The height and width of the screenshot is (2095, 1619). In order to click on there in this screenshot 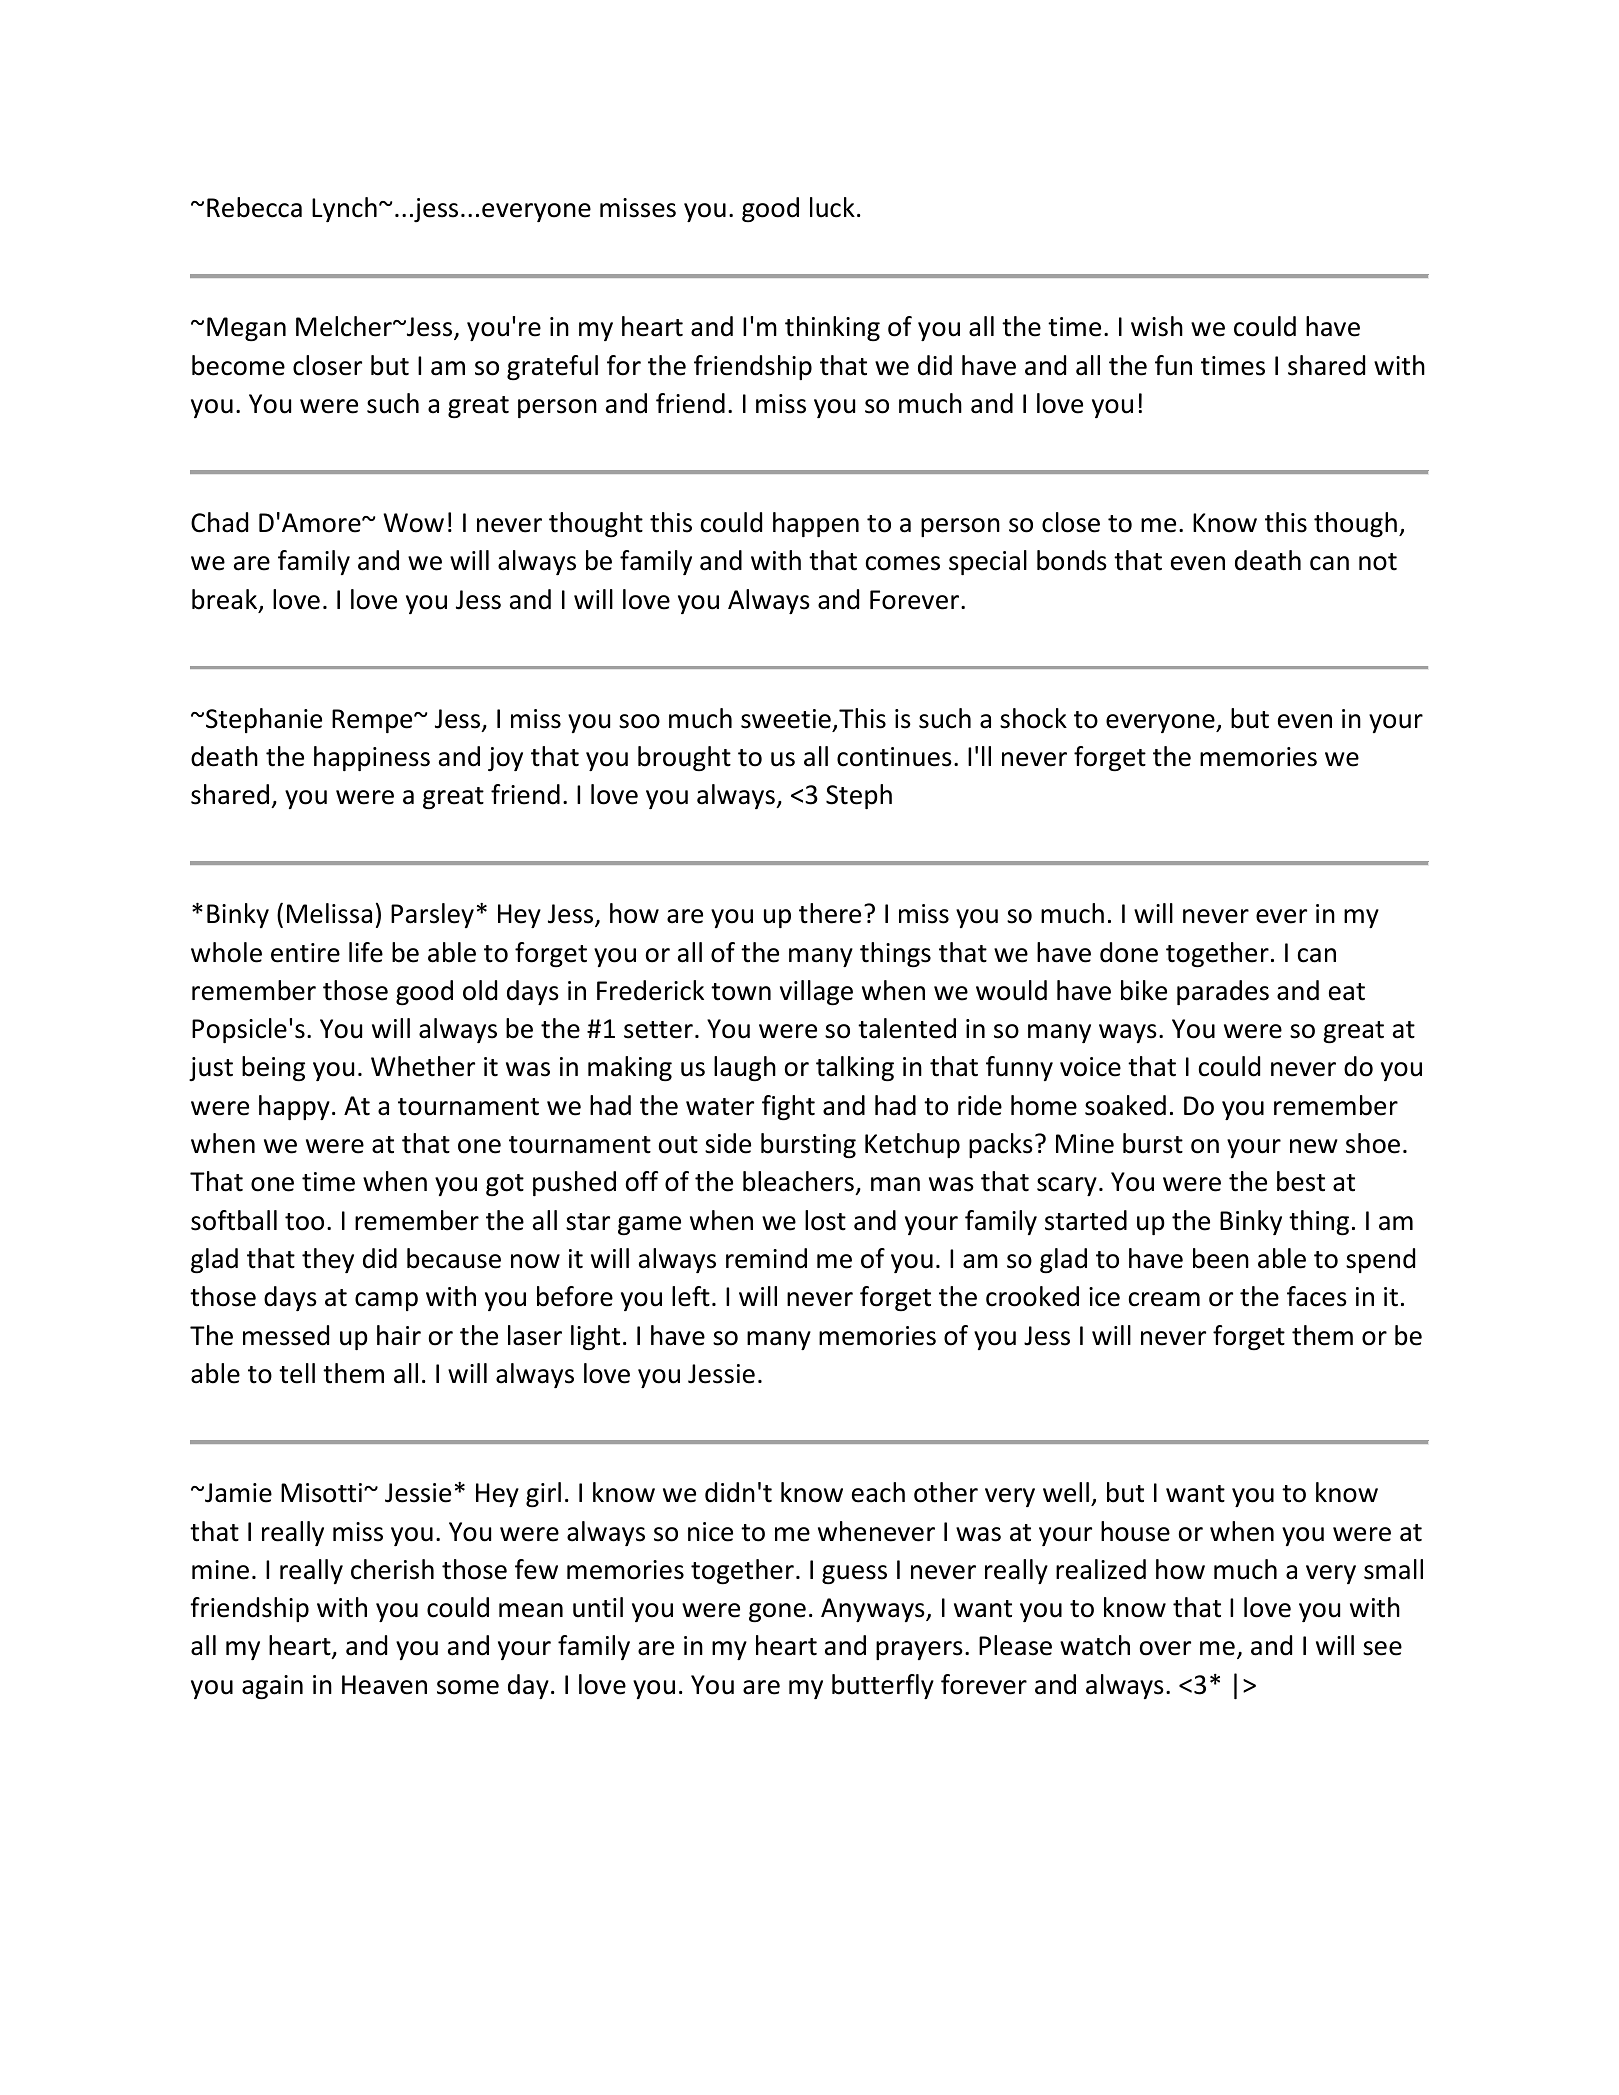, I will do `click(830, 913)`.
